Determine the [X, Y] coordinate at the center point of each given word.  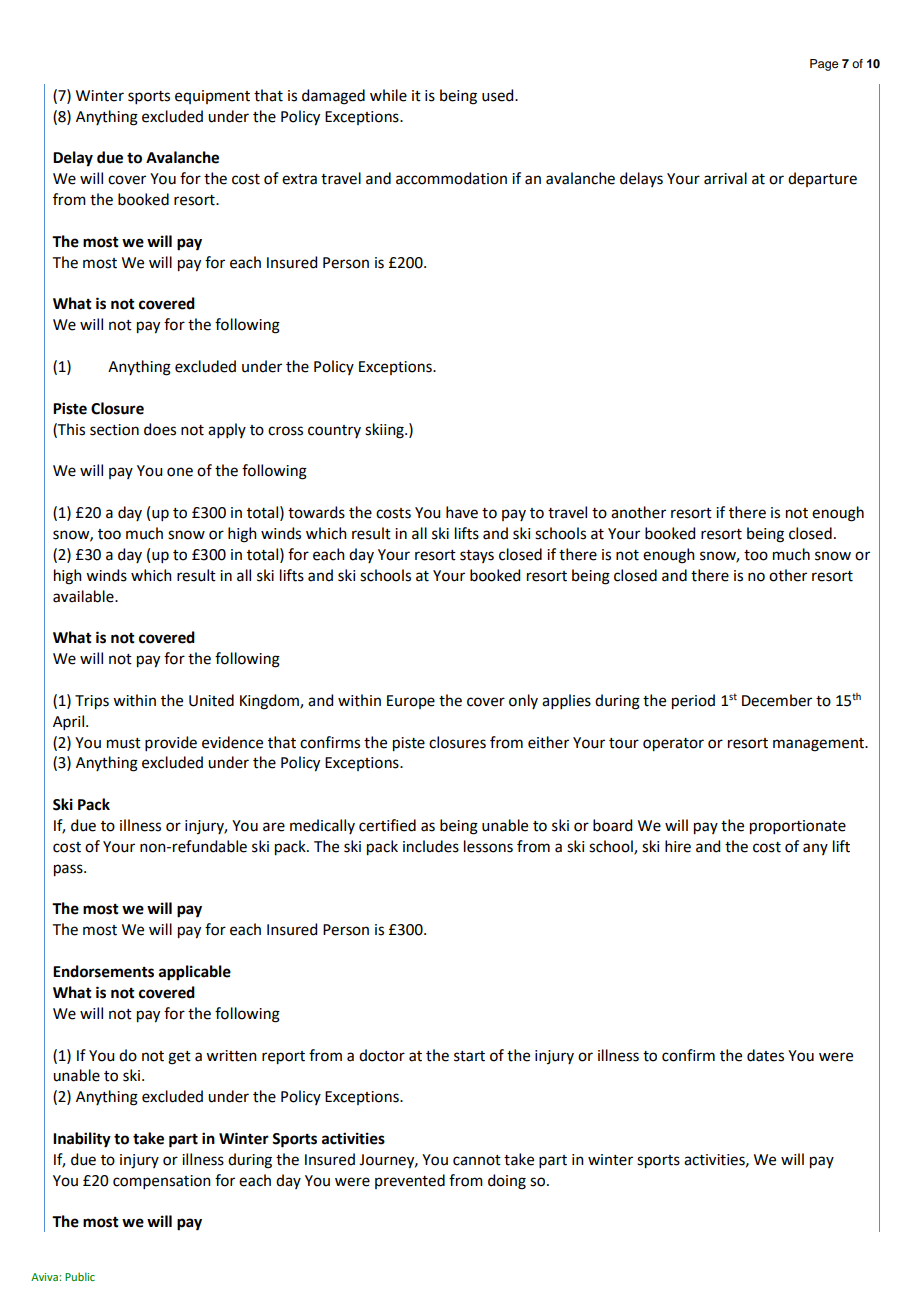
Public [80, 1276]
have [462, 512]
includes [431, 846]
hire [678, 846]
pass [69, 870]
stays [477, 556]
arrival [725, 178]
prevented [410, 1181]
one [180, 472]
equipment [212, 97]
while [388, 95]
